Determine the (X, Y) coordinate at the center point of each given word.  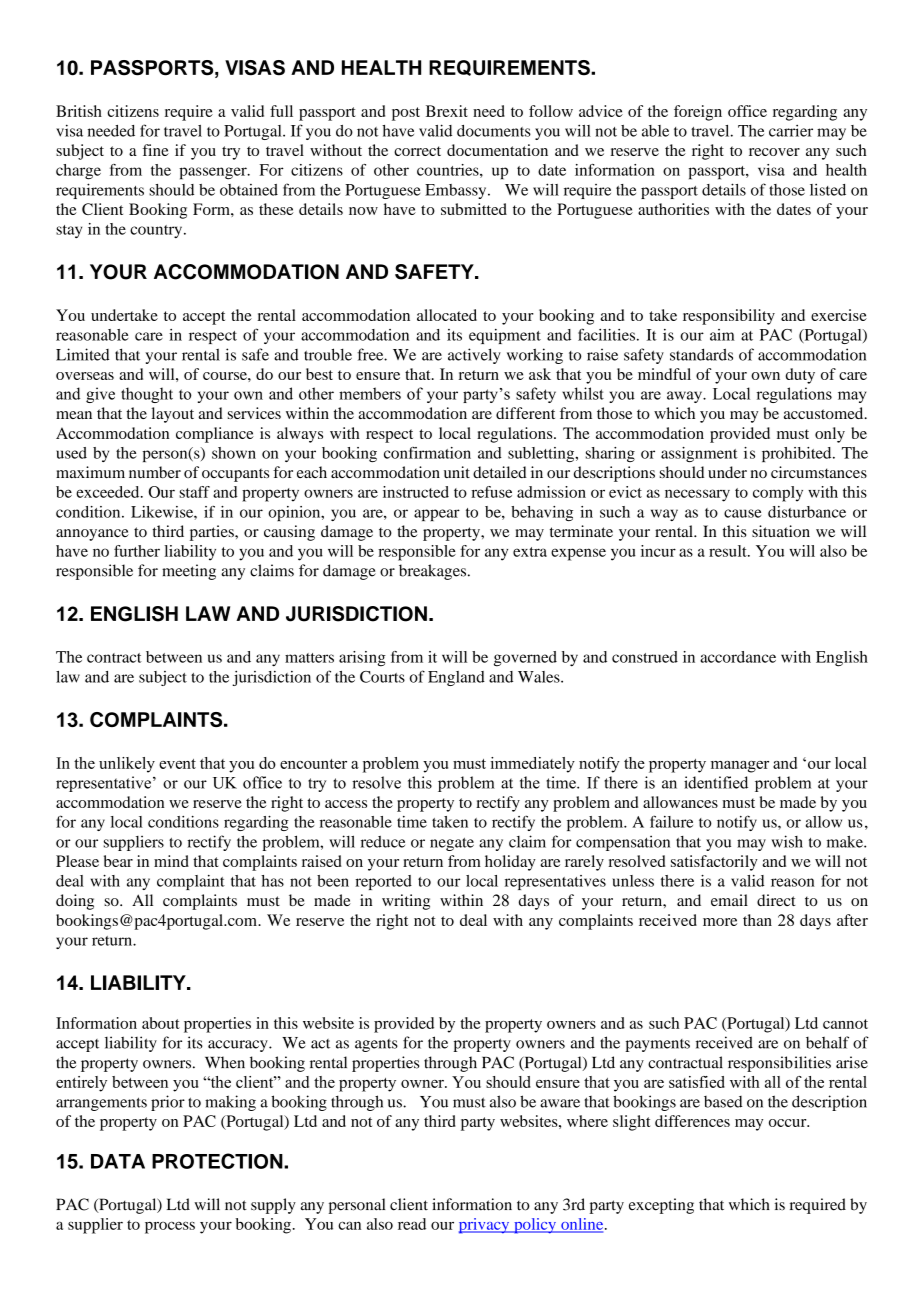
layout (173, 415)
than (757, 920)
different (525, 413)
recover (774, 152)
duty (800, 376)
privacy (485, 1226)
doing (75, 902)
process (170, 1227)
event (177, 764)
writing (406, 902)
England (456, 678)
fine (156, 150)
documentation (497, 150)
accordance (738, 657)
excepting (661, 1206)
